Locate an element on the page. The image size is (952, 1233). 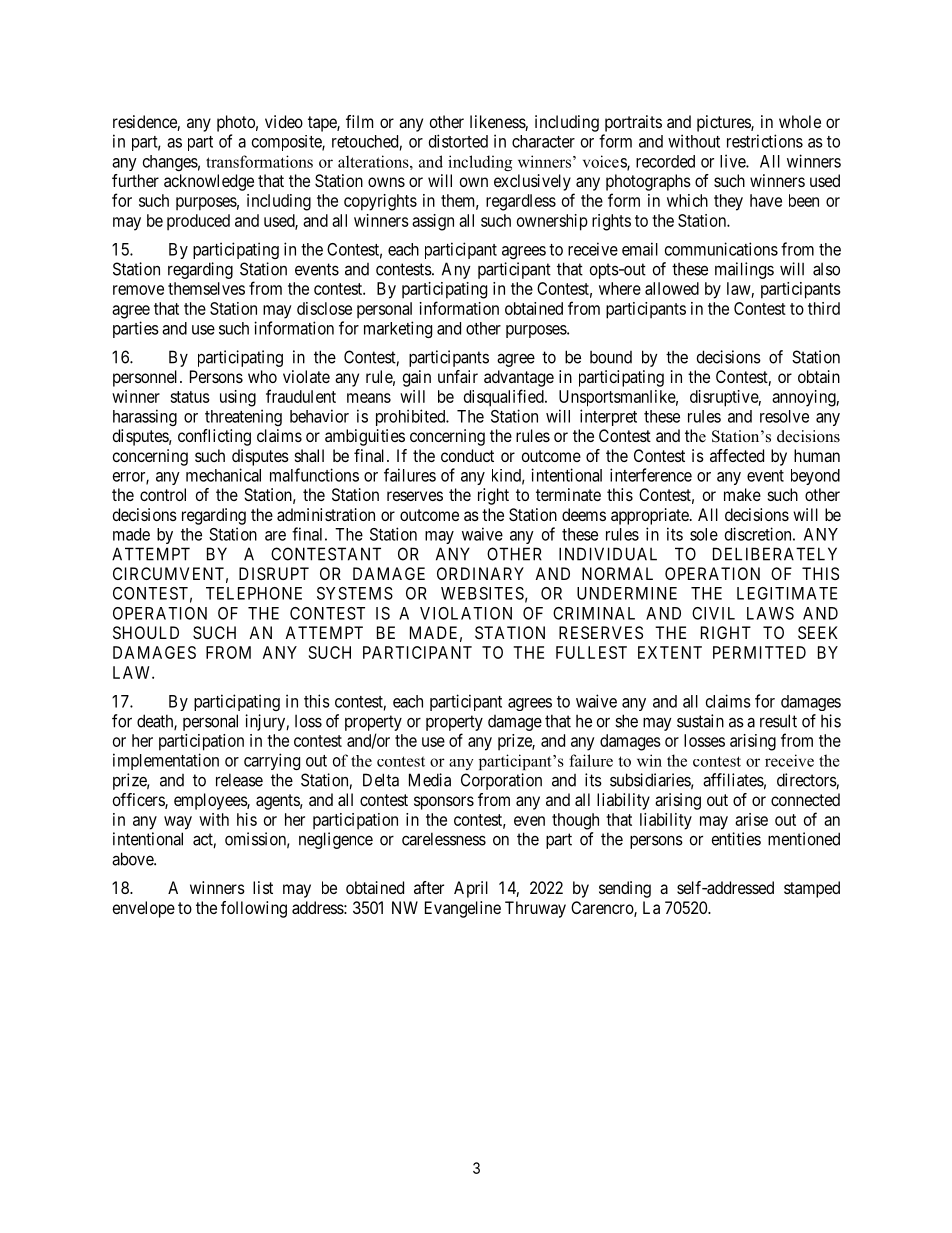
stamped is located at coordinates (812, 889).
